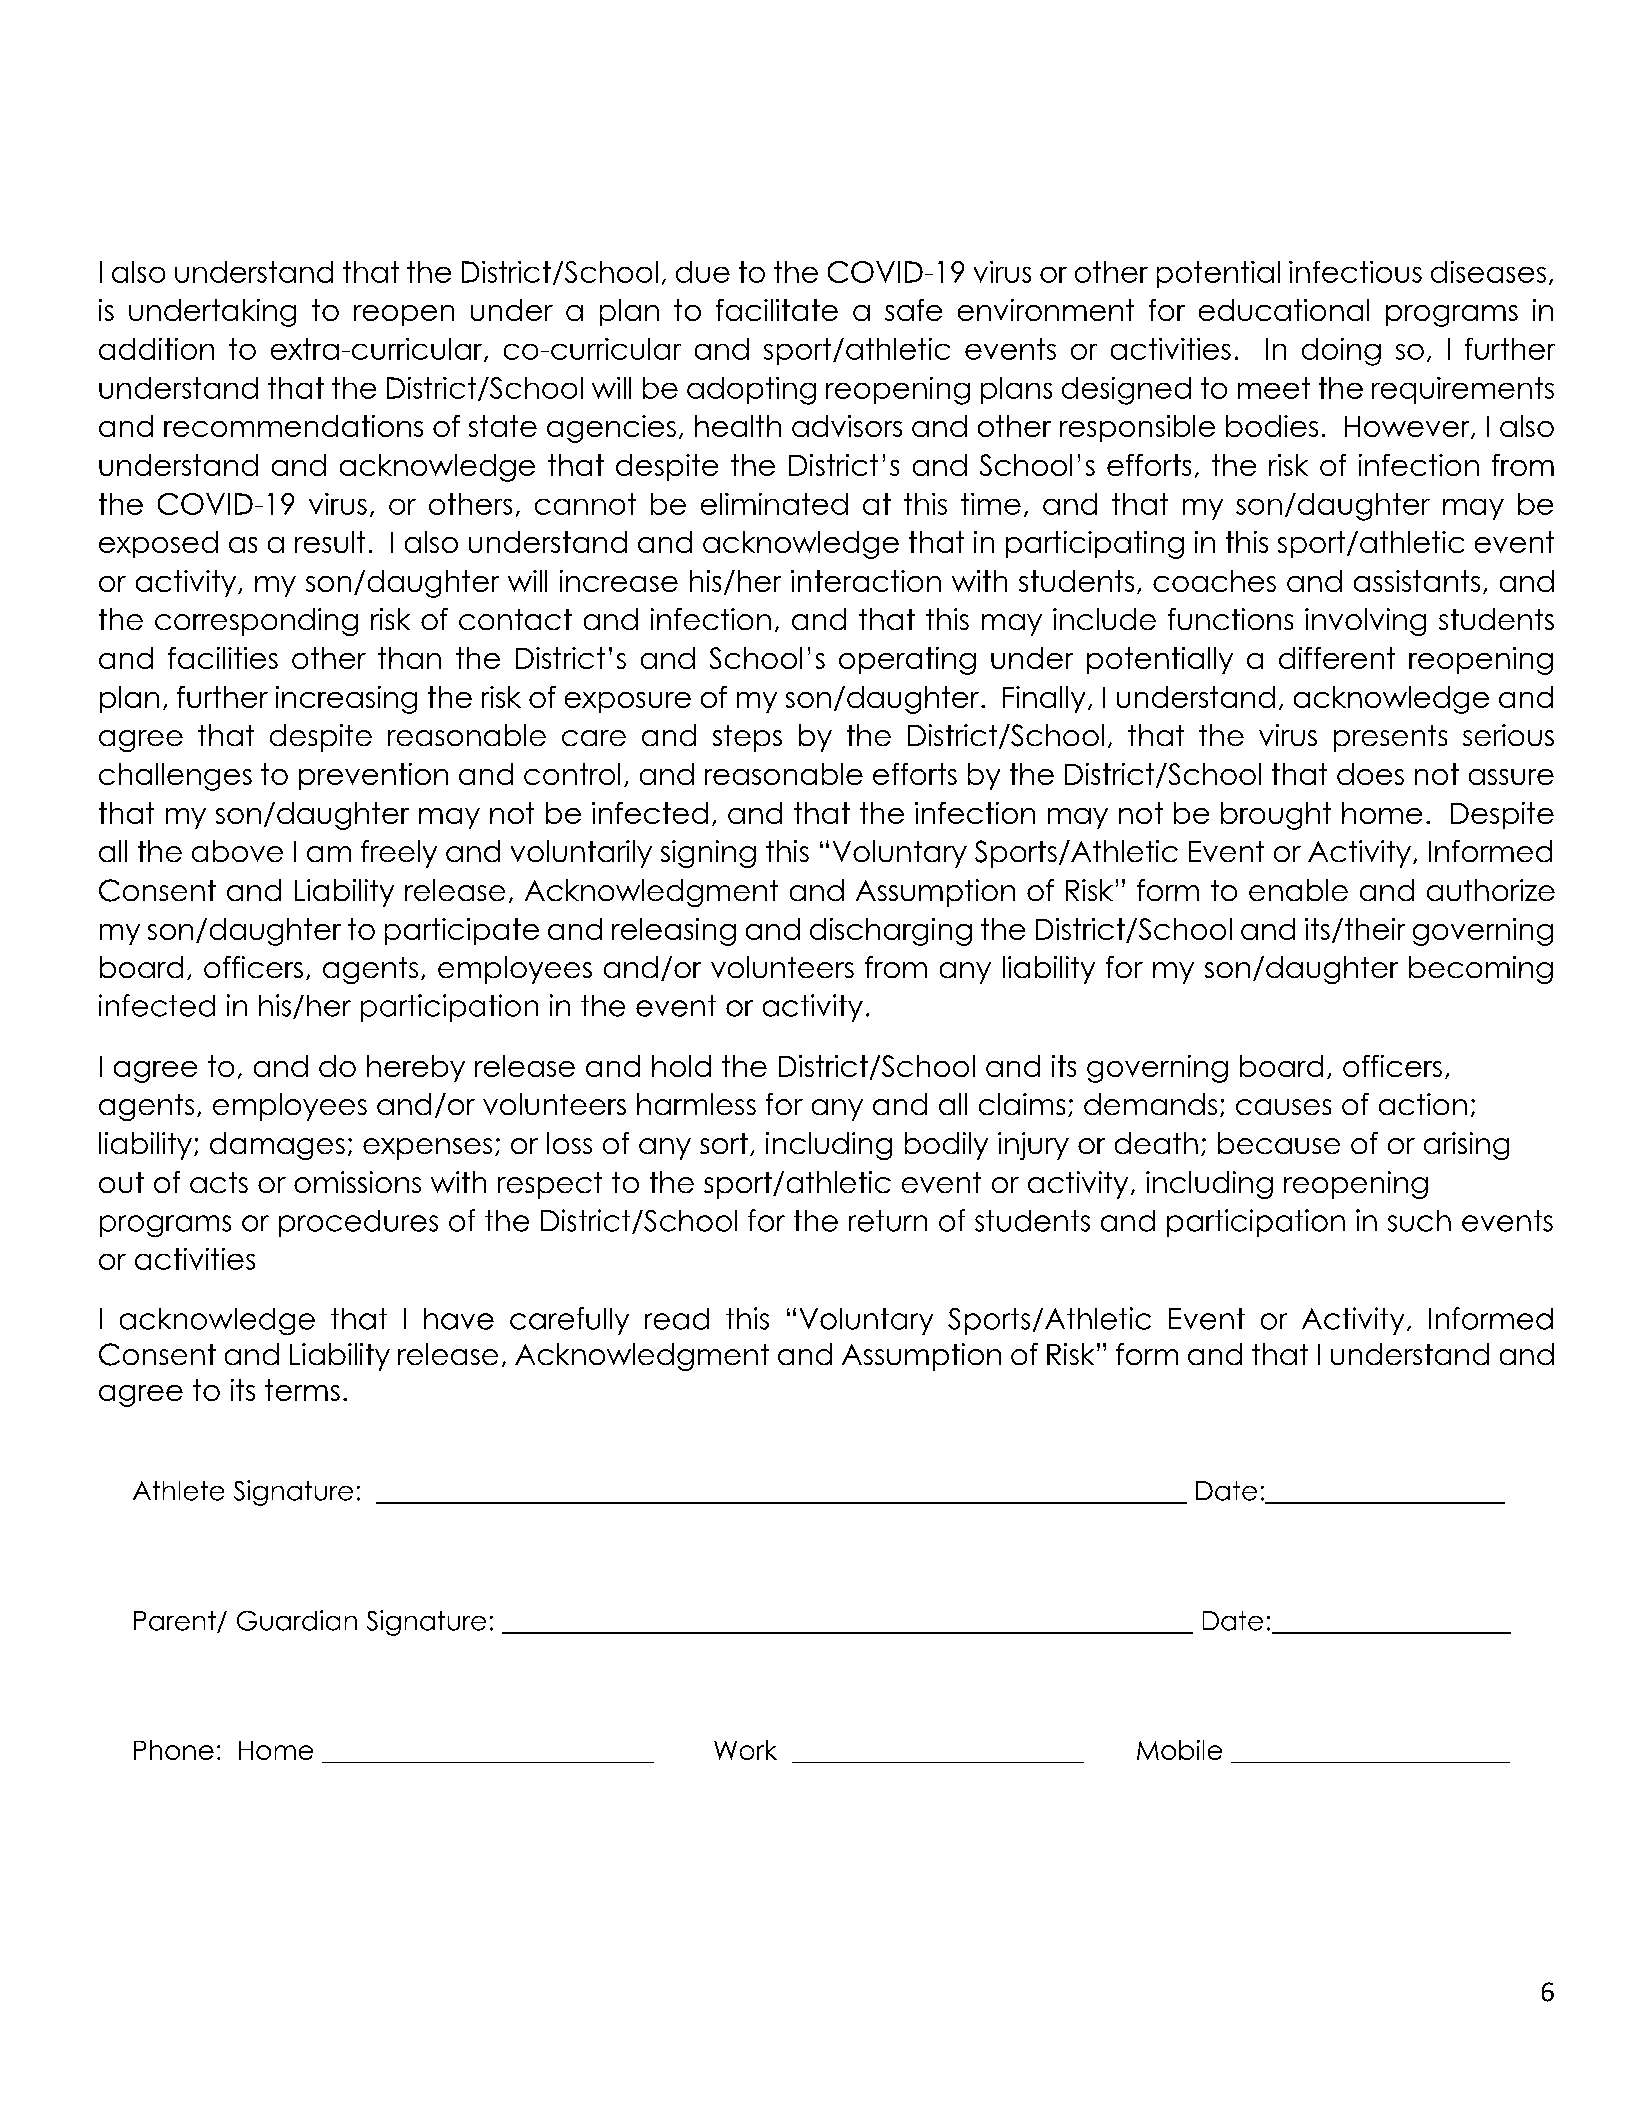 The width and height of the image is (1626, 2104). Describe the element at coordinates (777, 310) in the image. I see `facilitate` at that location.
